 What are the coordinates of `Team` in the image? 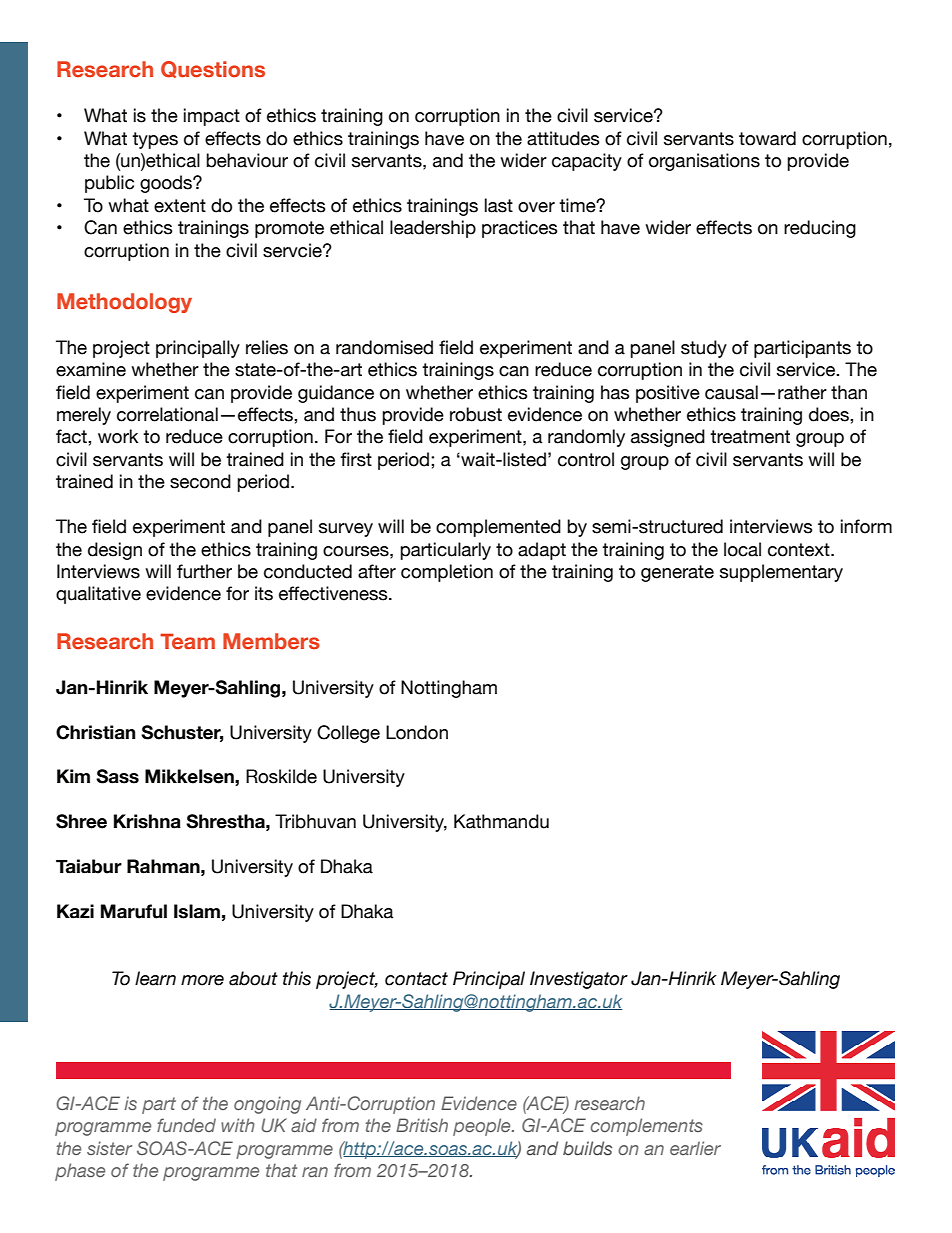 It's located at (187, 641).
